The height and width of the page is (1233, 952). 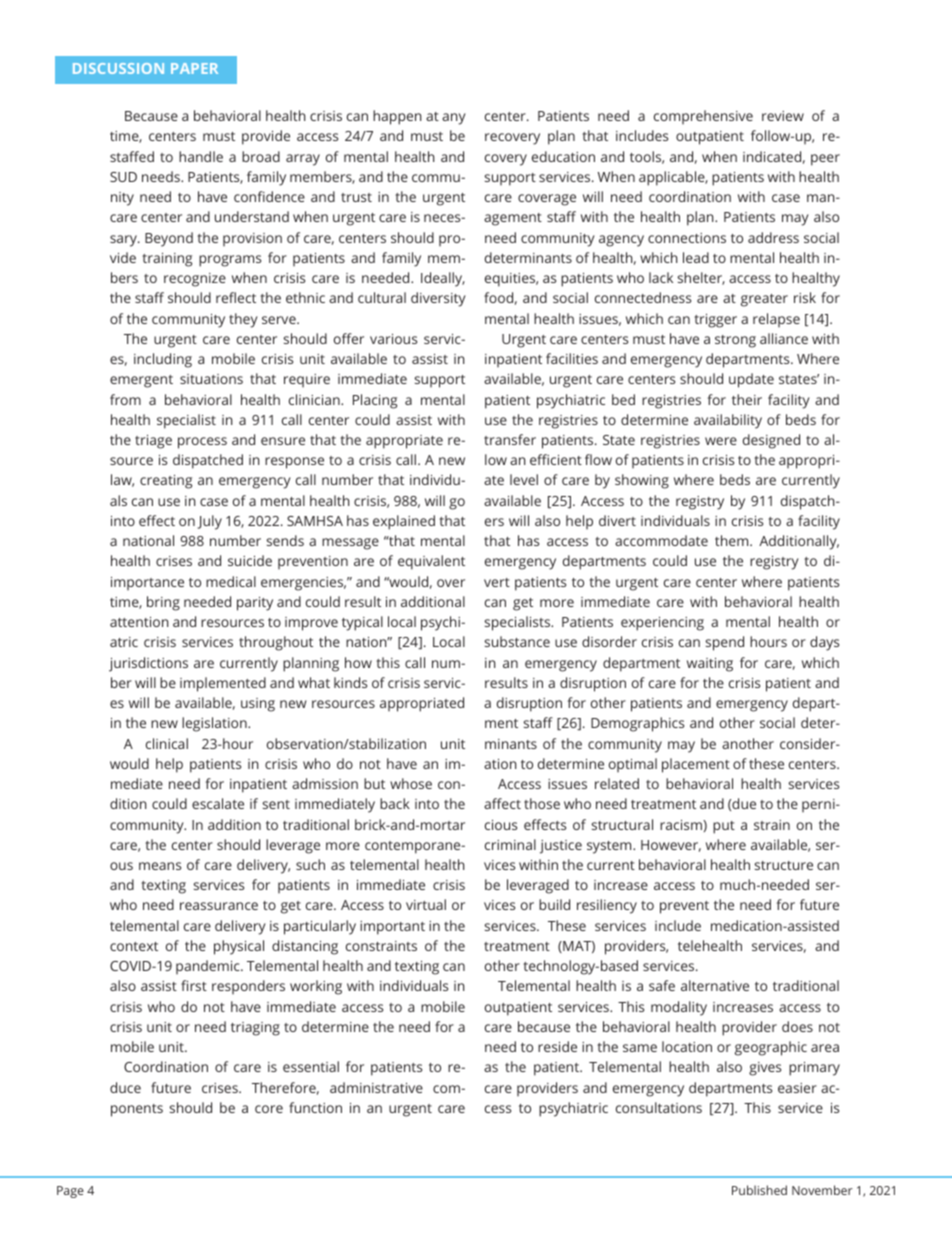 I want to click on triage, so click(x=153, y=442).
